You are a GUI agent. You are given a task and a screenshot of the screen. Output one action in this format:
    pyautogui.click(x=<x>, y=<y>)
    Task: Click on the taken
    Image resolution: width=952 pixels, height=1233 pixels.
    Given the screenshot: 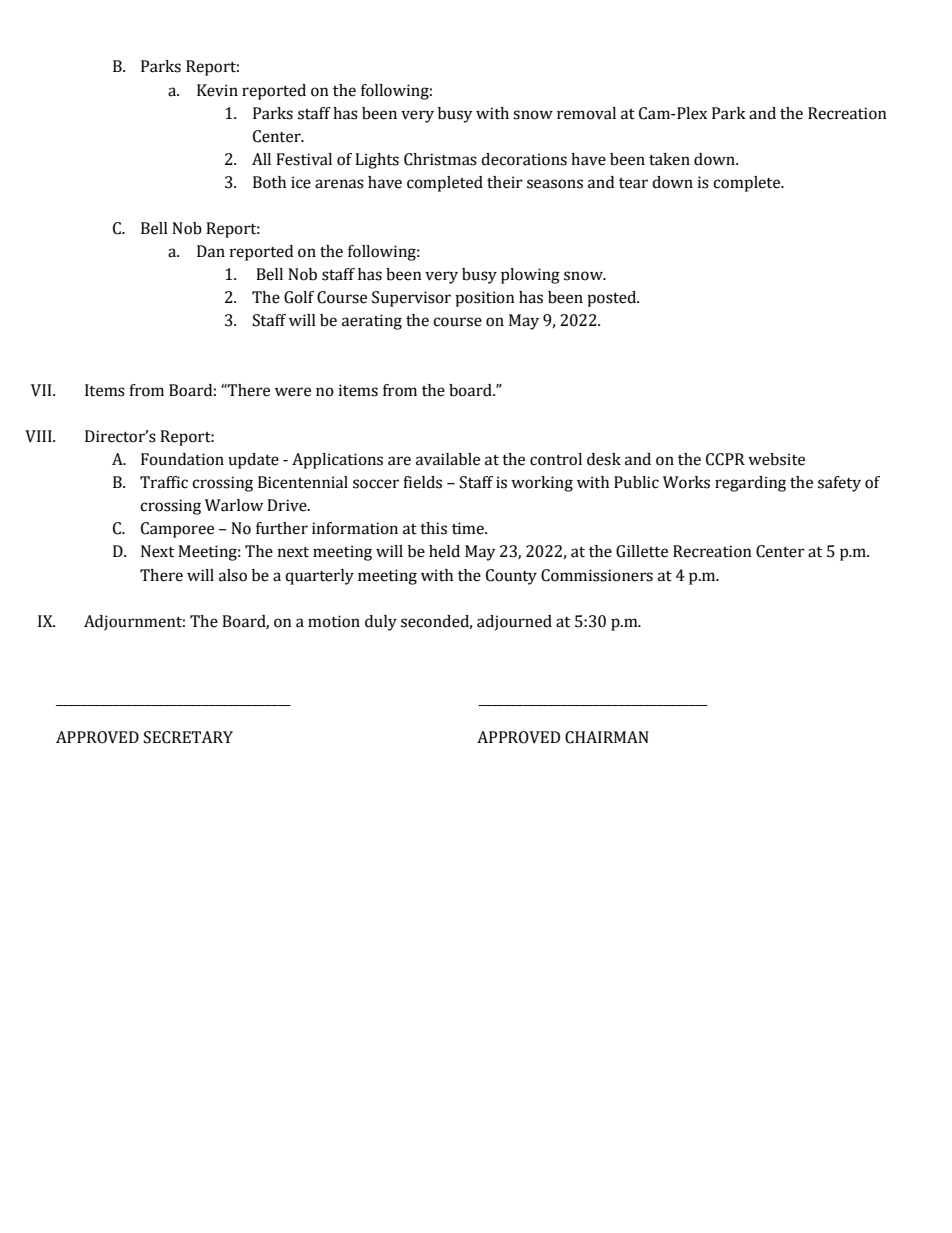 What is the action you would take?
    pyautogui.click(x=669, y=159)
